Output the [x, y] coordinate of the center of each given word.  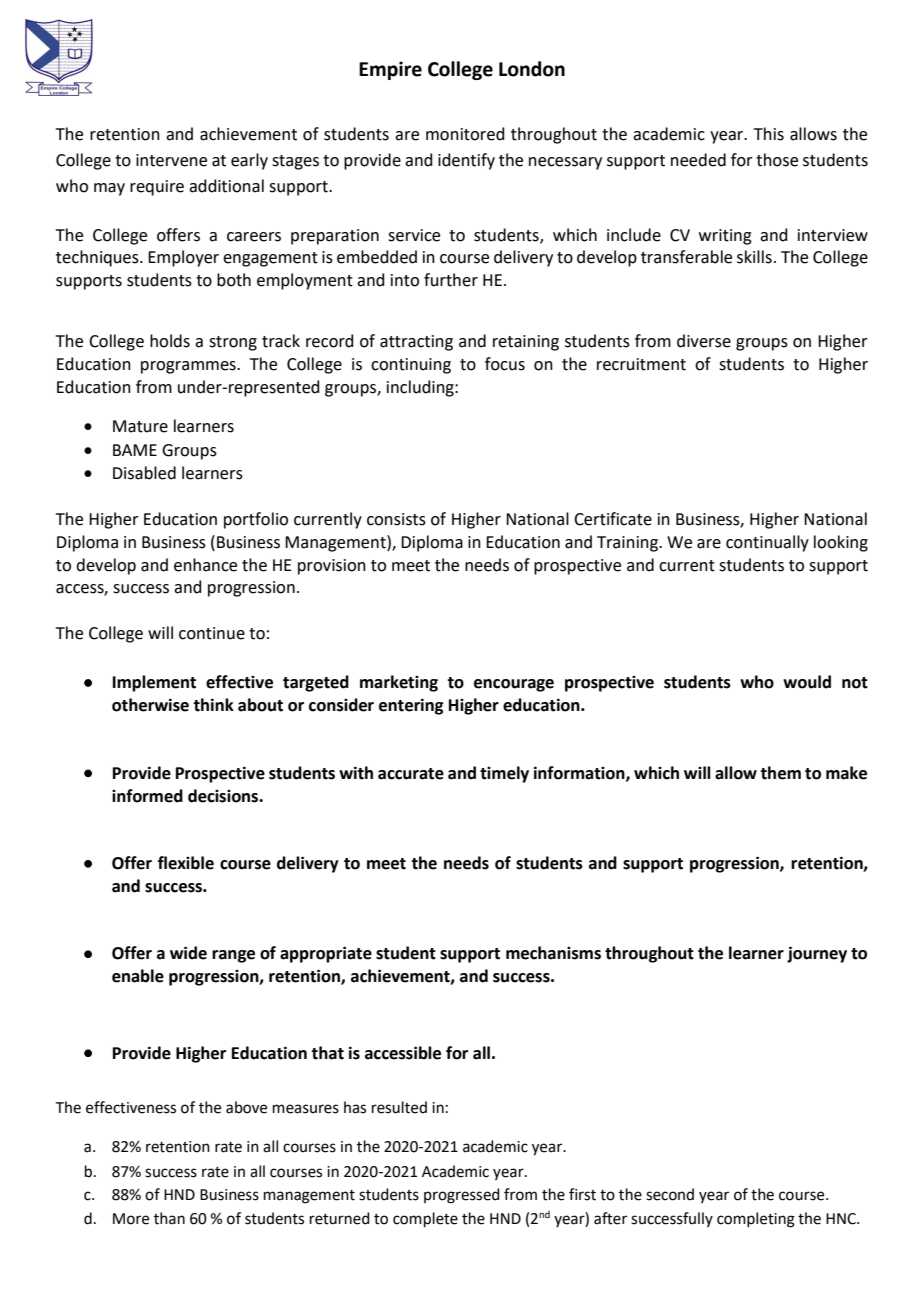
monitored [465, 134]
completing [756, 1220]
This [769, 134]
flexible [186, 863]
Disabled [144, 473]
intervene [171, 160]
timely [504, 774]
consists [396, 519]
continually [767, 543]
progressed [462, 1196]
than [169, 1218]
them [780, 773]
